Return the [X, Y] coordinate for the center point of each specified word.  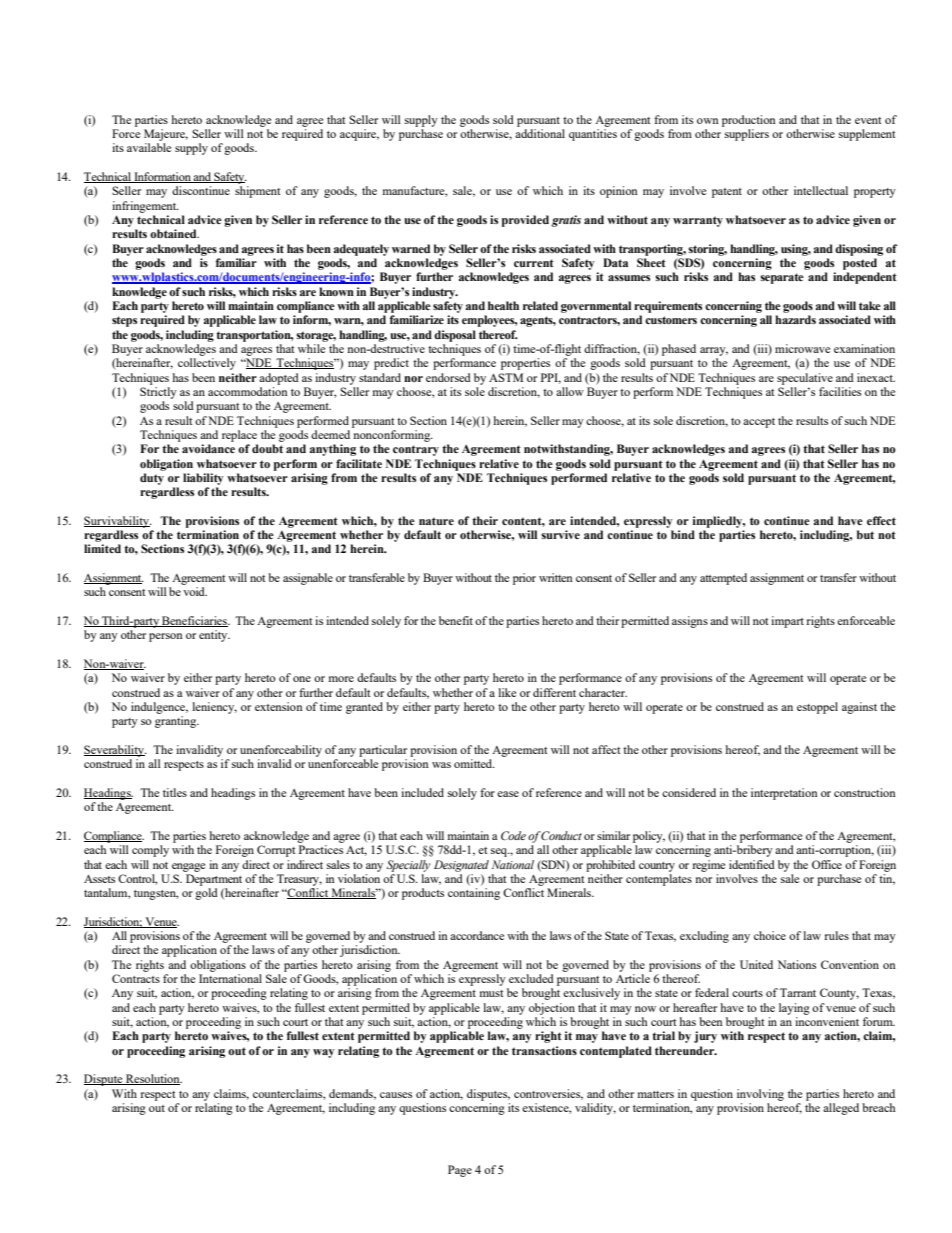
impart [787, 622]
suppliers [747, 135]
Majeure [166, 135]
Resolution [153, 1079]
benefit [456, 620]
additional [540, 133]
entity [214, 636]
